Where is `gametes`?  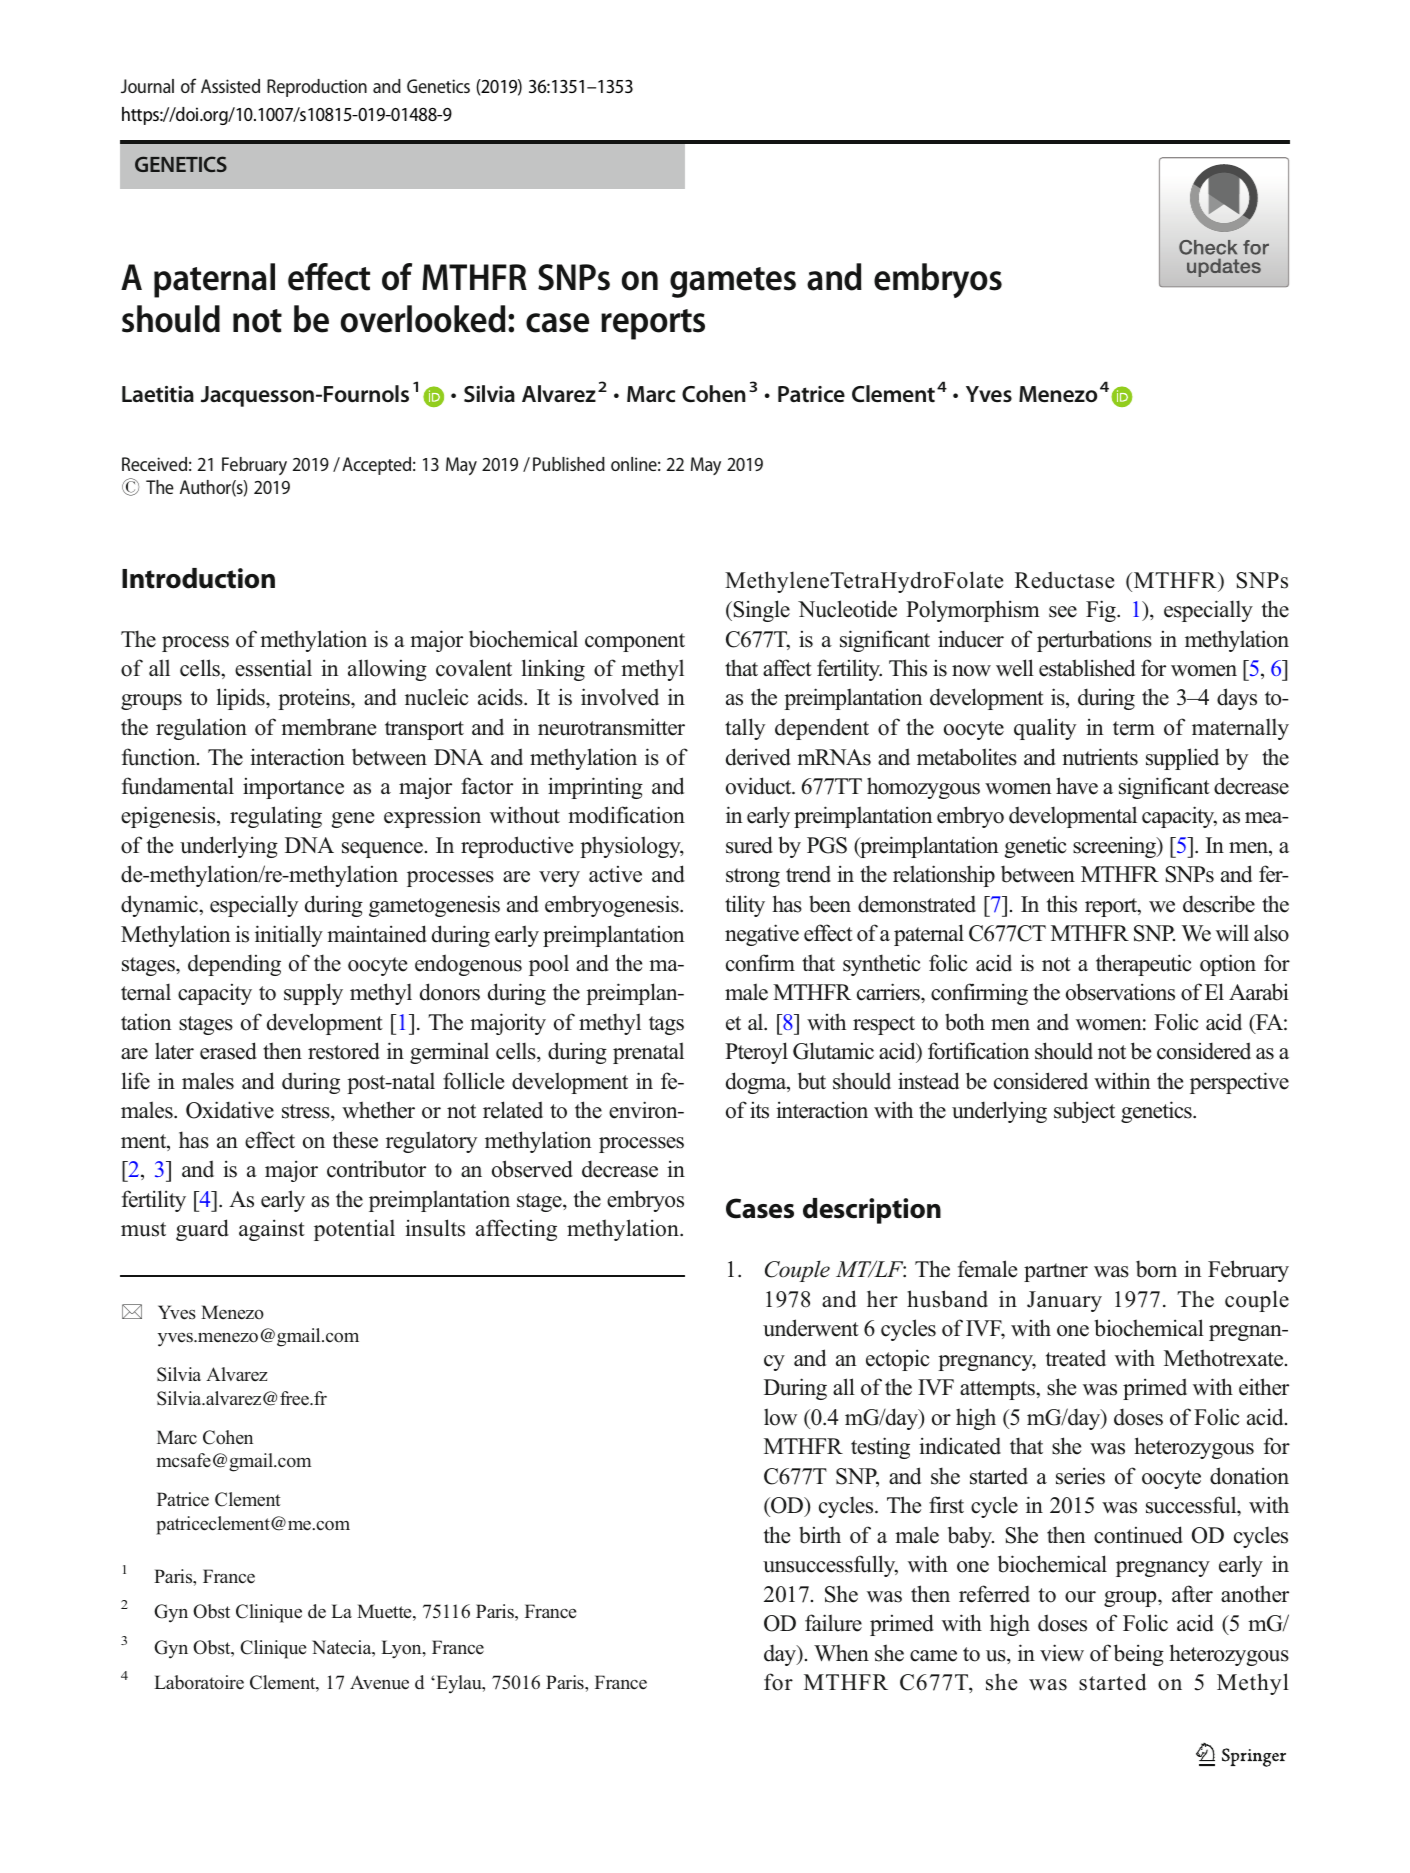 gametes is located at coordinates (733, 282).
